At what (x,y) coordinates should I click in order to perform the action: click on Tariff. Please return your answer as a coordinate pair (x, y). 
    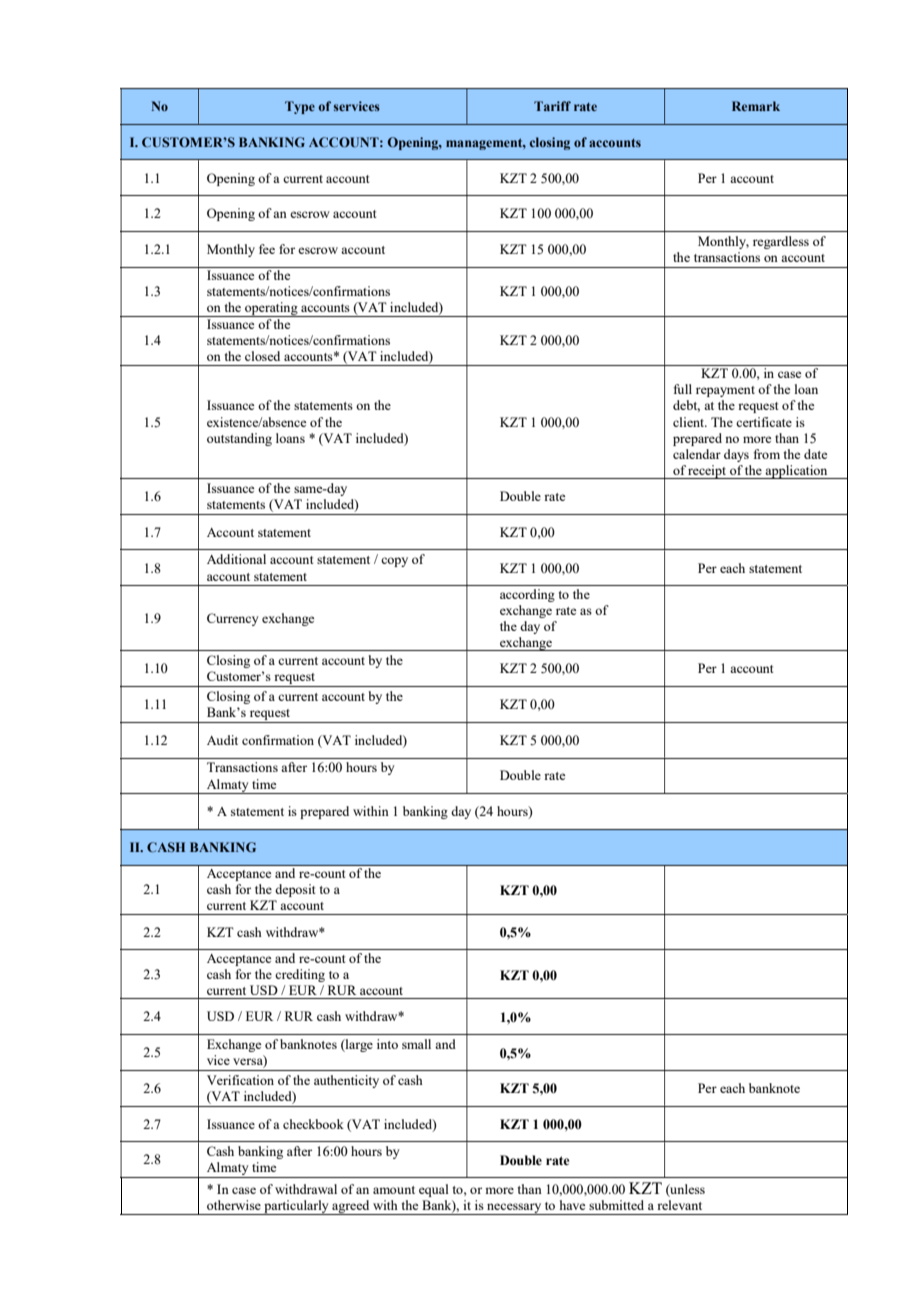
    Looking at the image, I should click on (552, 106).
